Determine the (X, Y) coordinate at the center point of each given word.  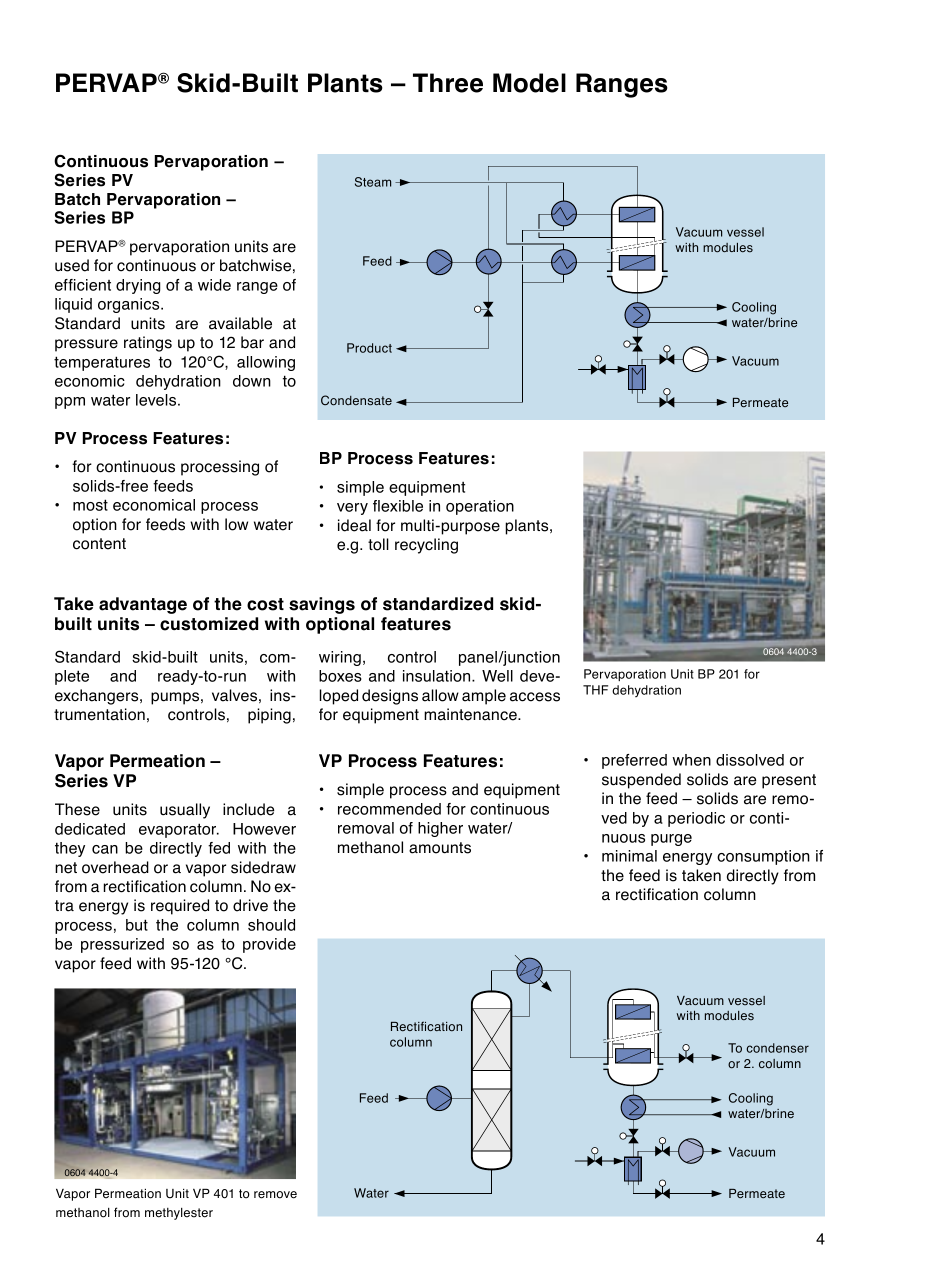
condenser (777, 1048)
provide (269, 945)
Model (529, 83)
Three (448, 83)
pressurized (122, 945)
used (72, 265)
